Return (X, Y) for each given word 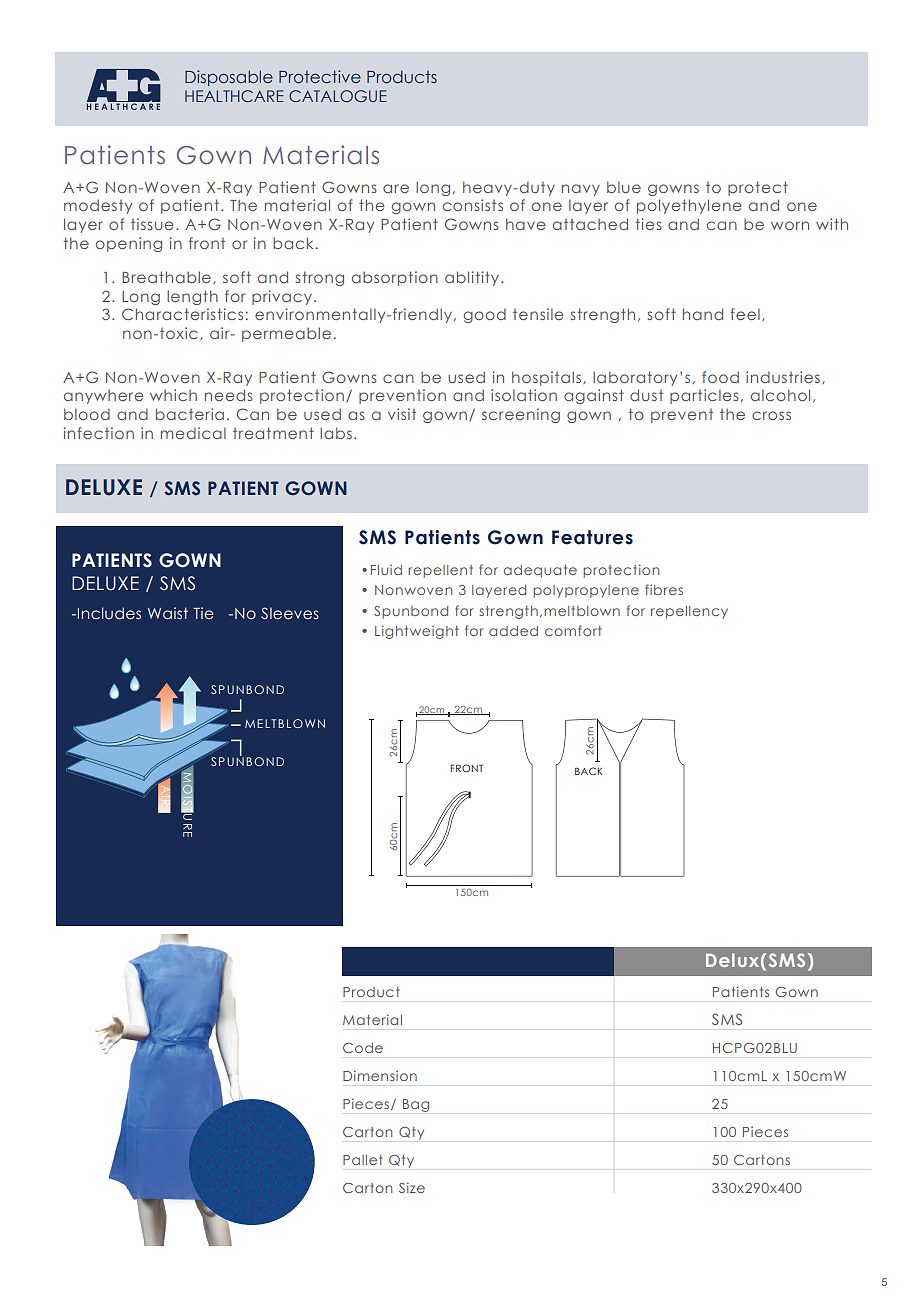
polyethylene (689, 206)
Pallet (363, 1160)
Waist (168, 613)
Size (412, 1187)
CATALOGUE (338, 96)
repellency (689, 612)
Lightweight (417, 632)
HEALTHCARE (234, 96)
